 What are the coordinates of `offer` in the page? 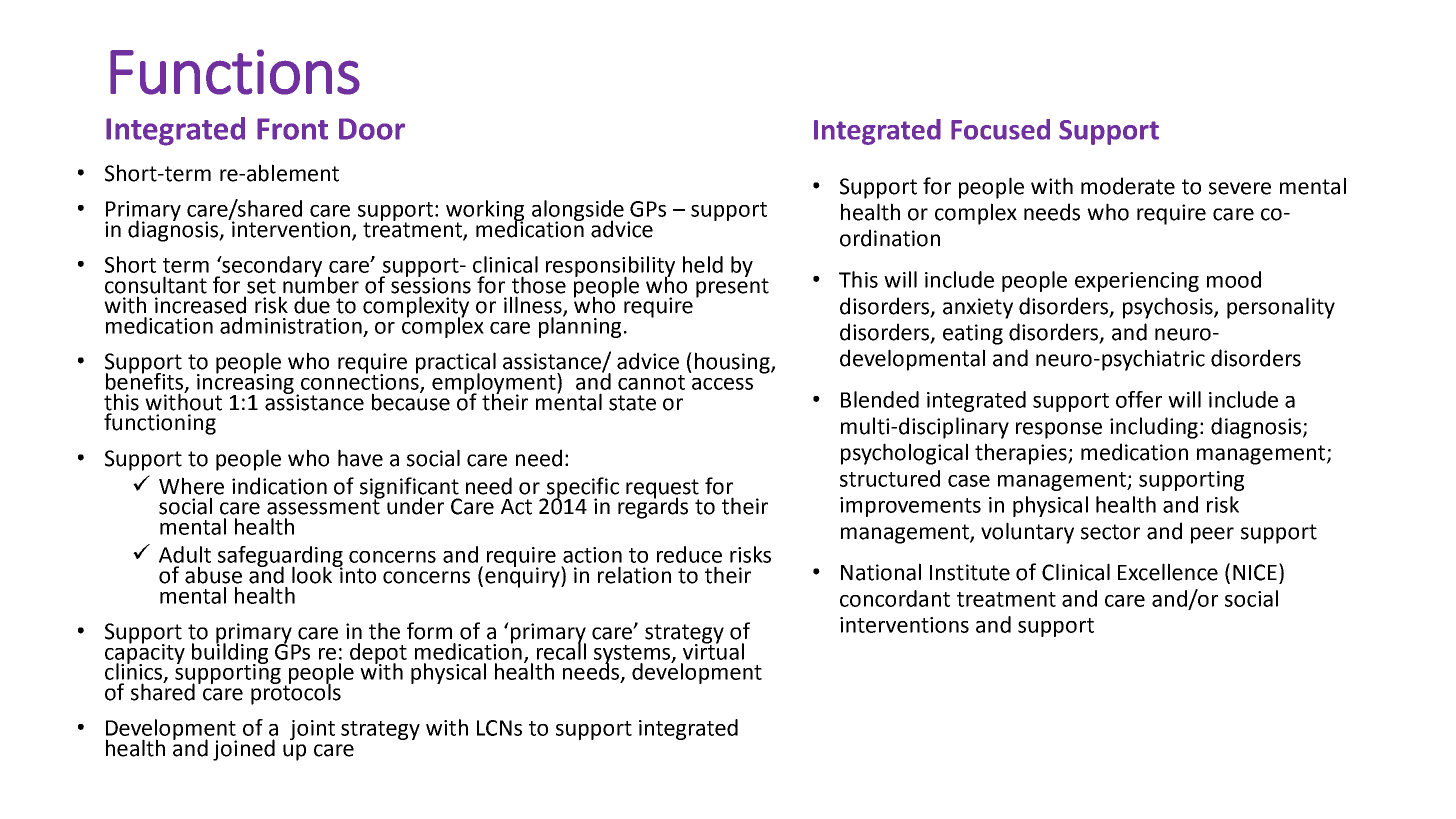 It's located at (1139, 399).
